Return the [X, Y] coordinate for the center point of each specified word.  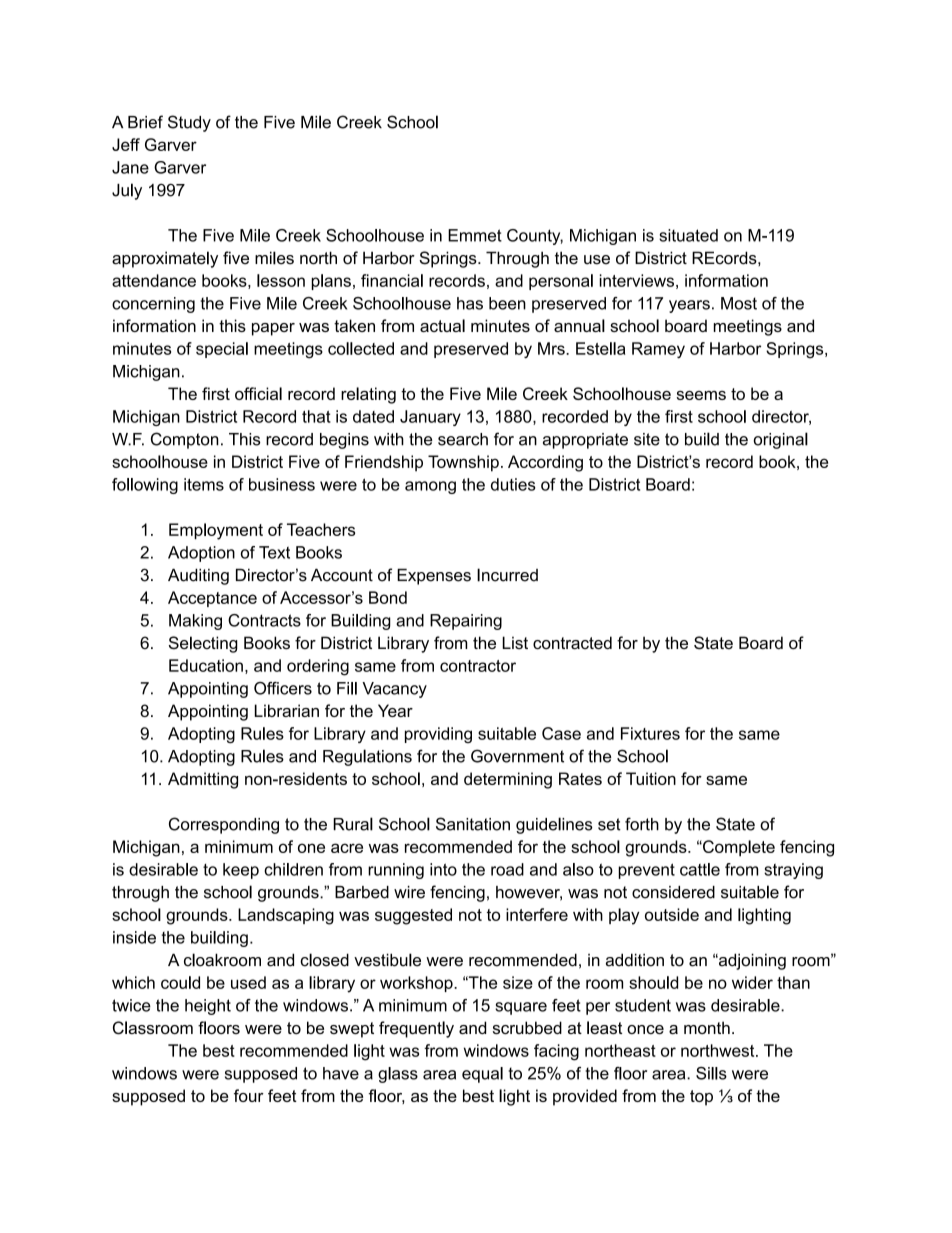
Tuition [651, 778]
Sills [711, 1073]
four [249, 1095]
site [647, 439]
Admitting [203, 780]
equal [482, 1075]
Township [463, 463]
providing [438, 735]
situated [688, 235]
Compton [185, 440]
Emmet [475, 235]
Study [189, 123]
